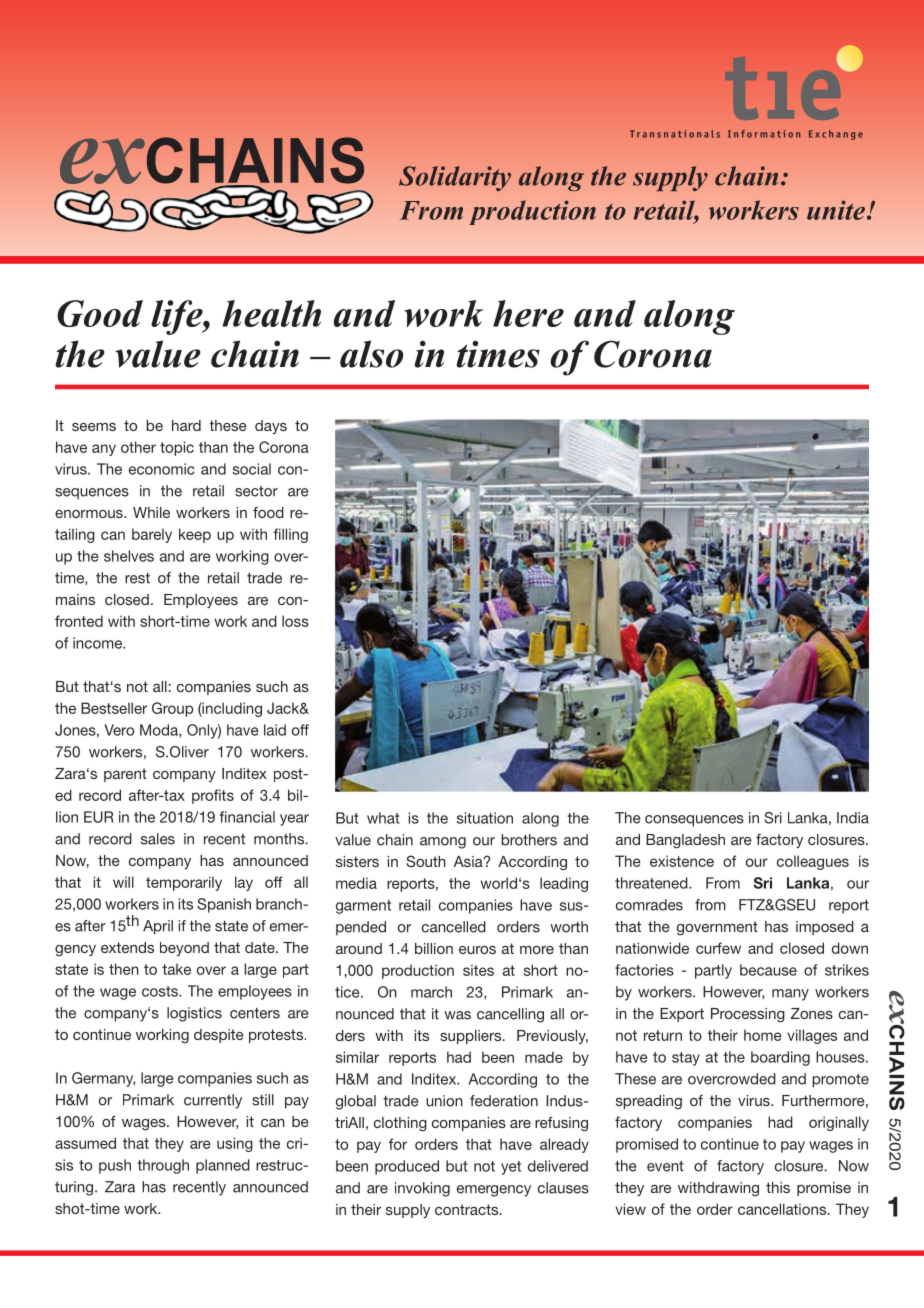 The image size is (924, 1308). Describe the element at coordinates (485, 818) in the screenshot. I see `situation` at that location.
